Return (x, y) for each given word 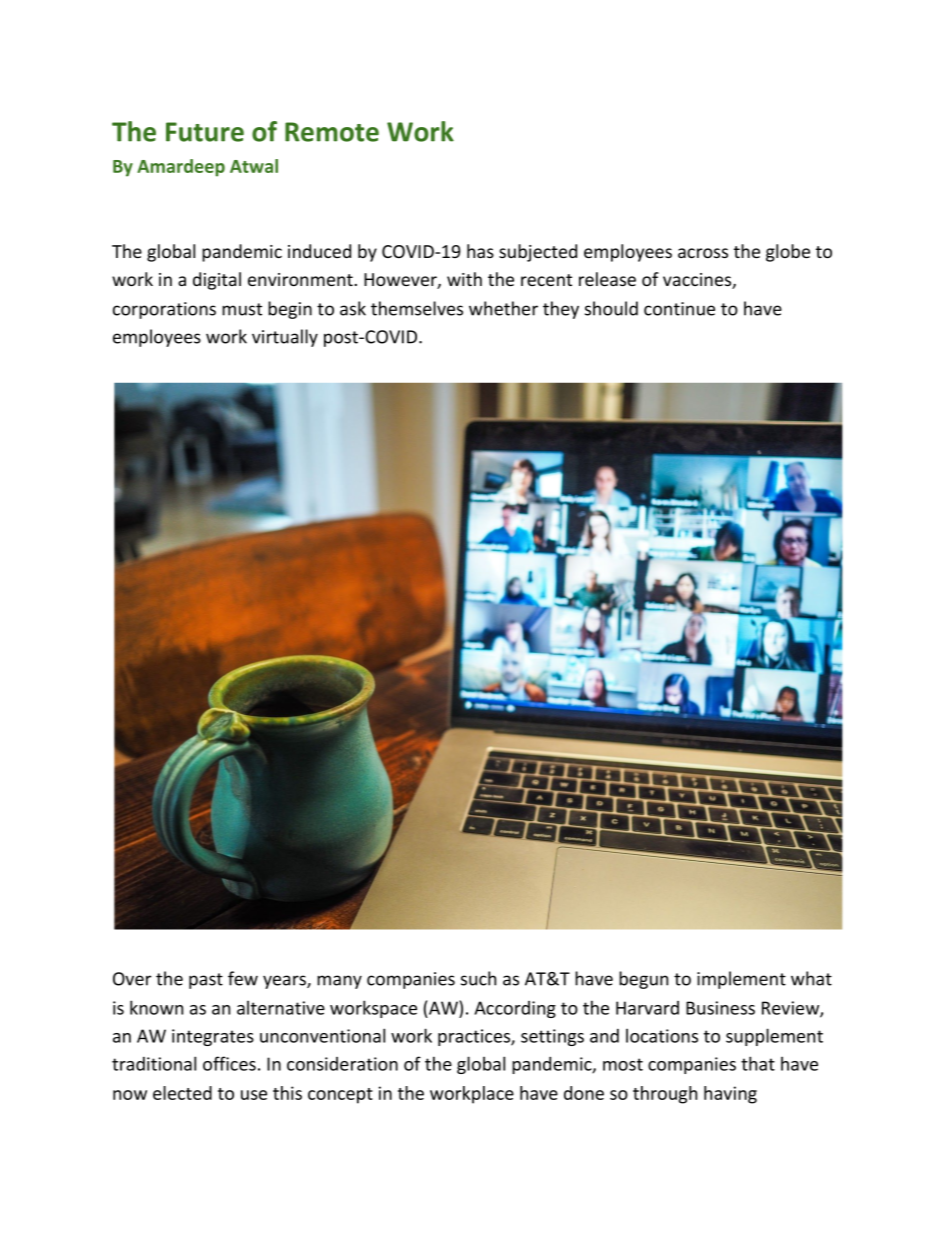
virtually (285, 338)
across (703, 253)
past (206, 981)
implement (741, 980)
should (611, 308)
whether (503, 308)
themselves (417, 308)
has (480, 251)
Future (205, 132)
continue (679, 309)
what (811, 978)
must (242, 309)
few (243, 978)
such (478, 978)
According (515, 1009)
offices (229, 1063)
